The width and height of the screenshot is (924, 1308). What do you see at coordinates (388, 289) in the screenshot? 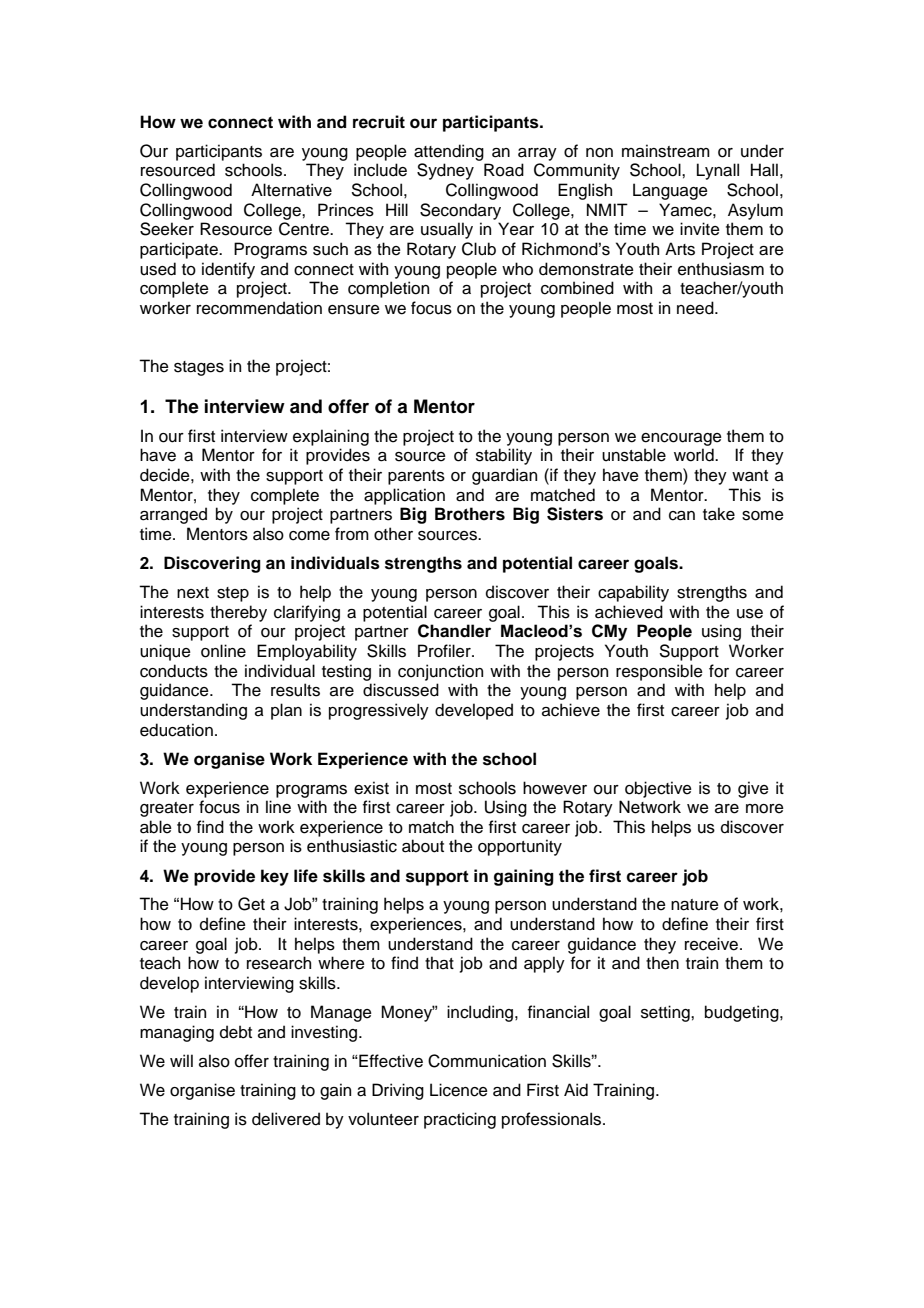
I see `completion` at bounding box center [388, 289].
